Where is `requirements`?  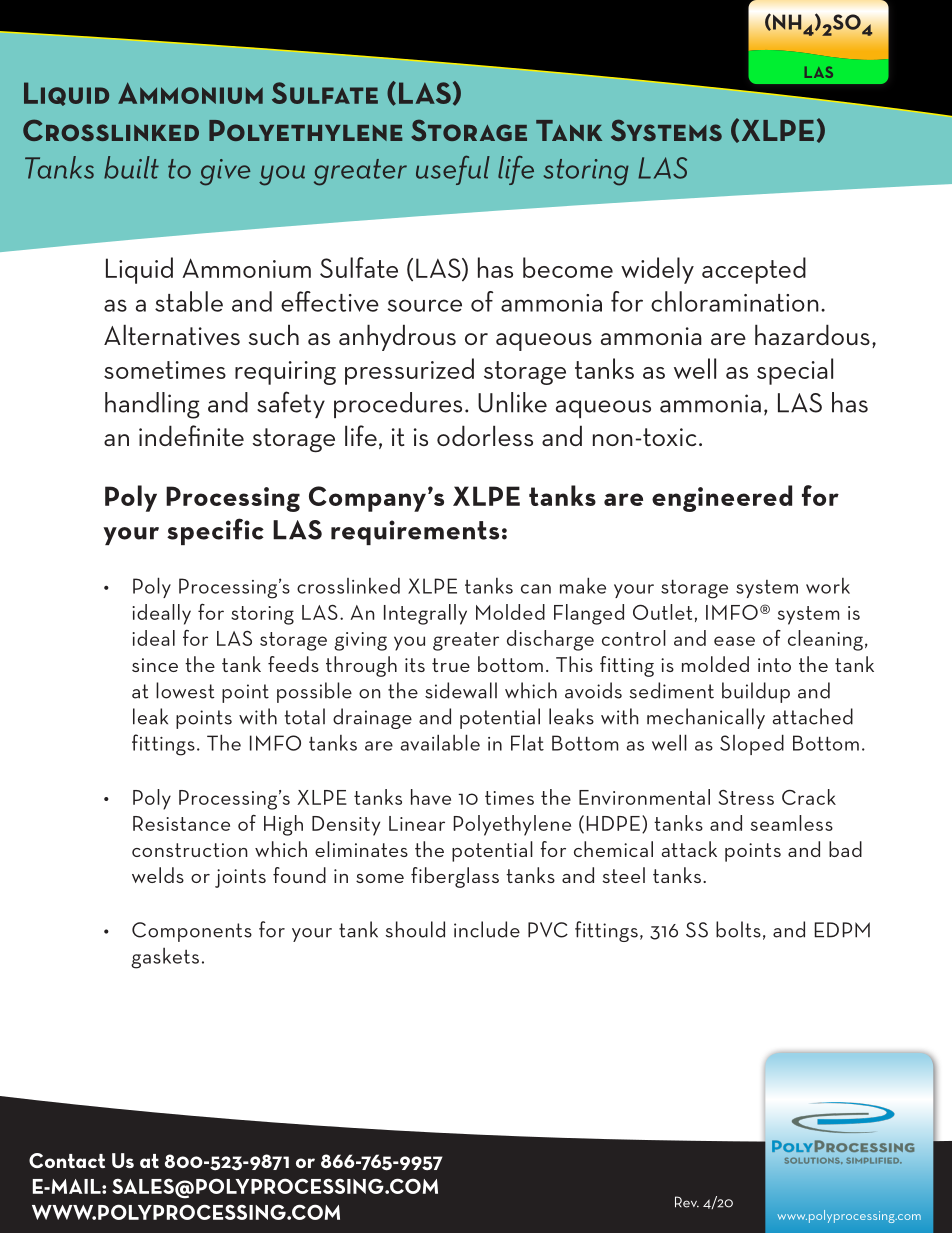 requirements is located at coordinates (415, 532).
